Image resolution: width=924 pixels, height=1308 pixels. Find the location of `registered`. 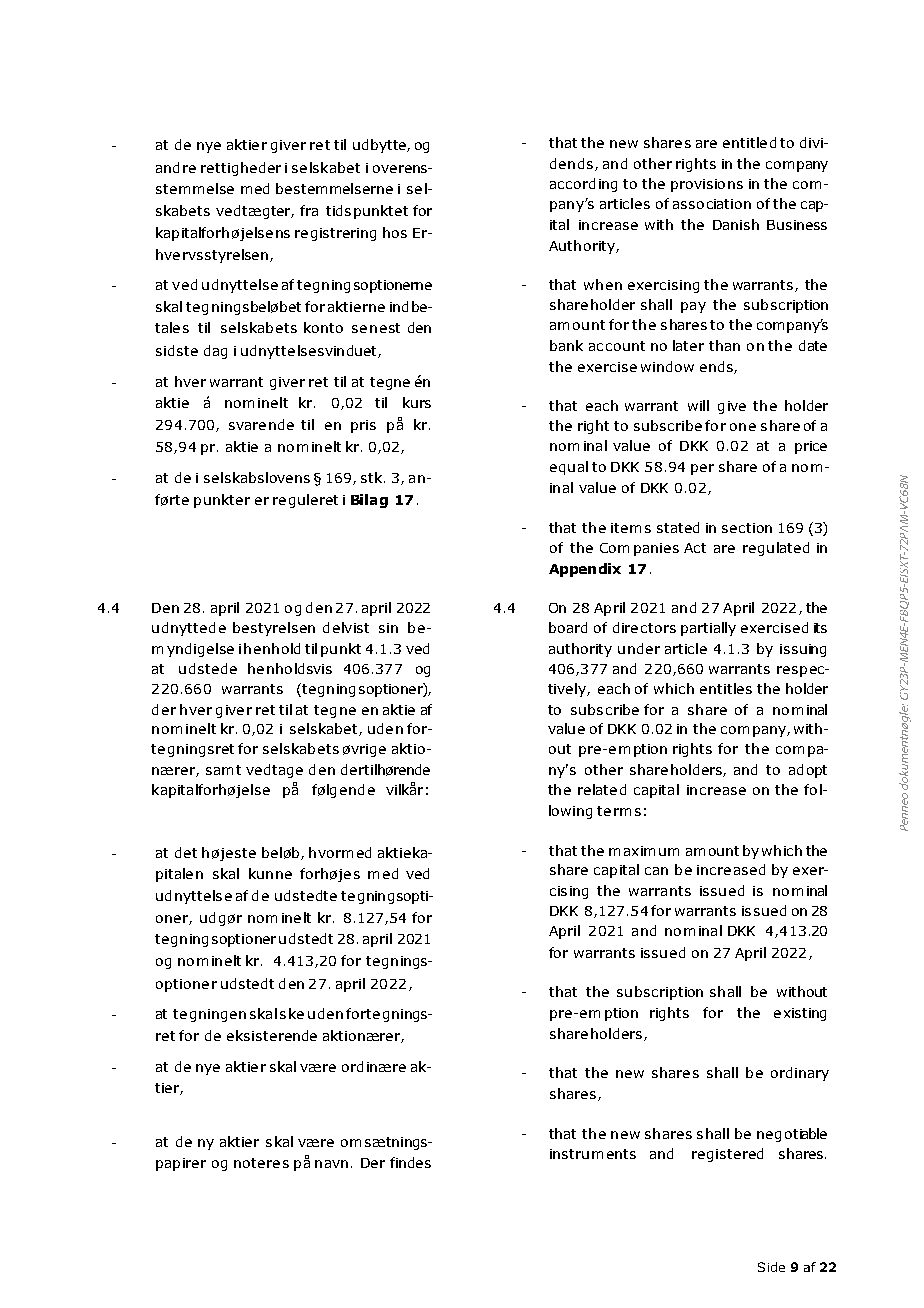

registered is located at coordinates (727, 1155).
